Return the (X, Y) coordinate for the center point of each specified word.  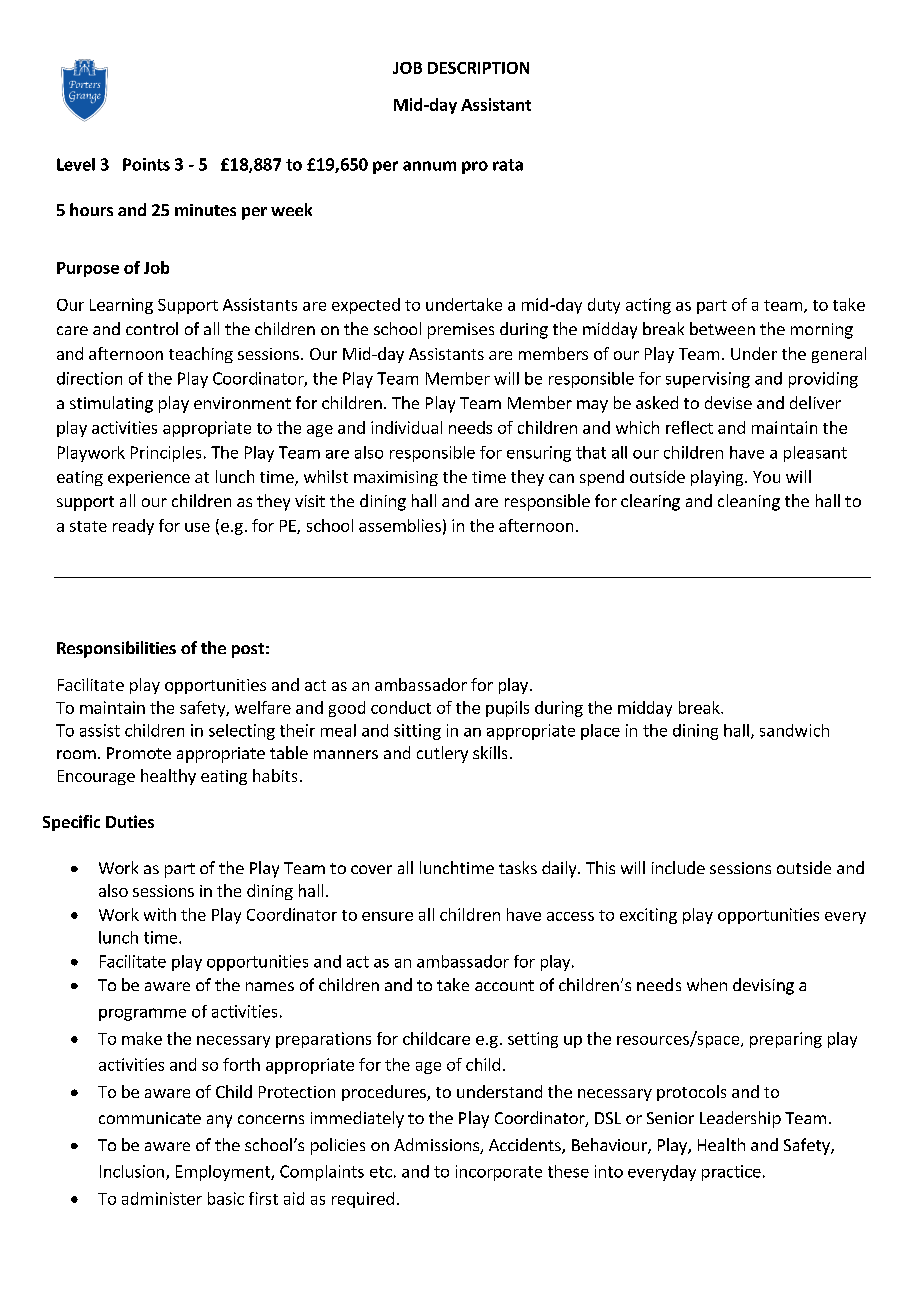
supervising (708, 380)
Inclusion (132, 1171)
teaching (201, 355)
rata (508, 165)
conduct (401, 707)
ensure (387, 916)
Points (146, 164)
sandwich (794, 730)
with (160, 914)
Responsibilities (116, 649)
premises (461, 331)
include (678, 867)
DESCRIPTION (478, 68)
